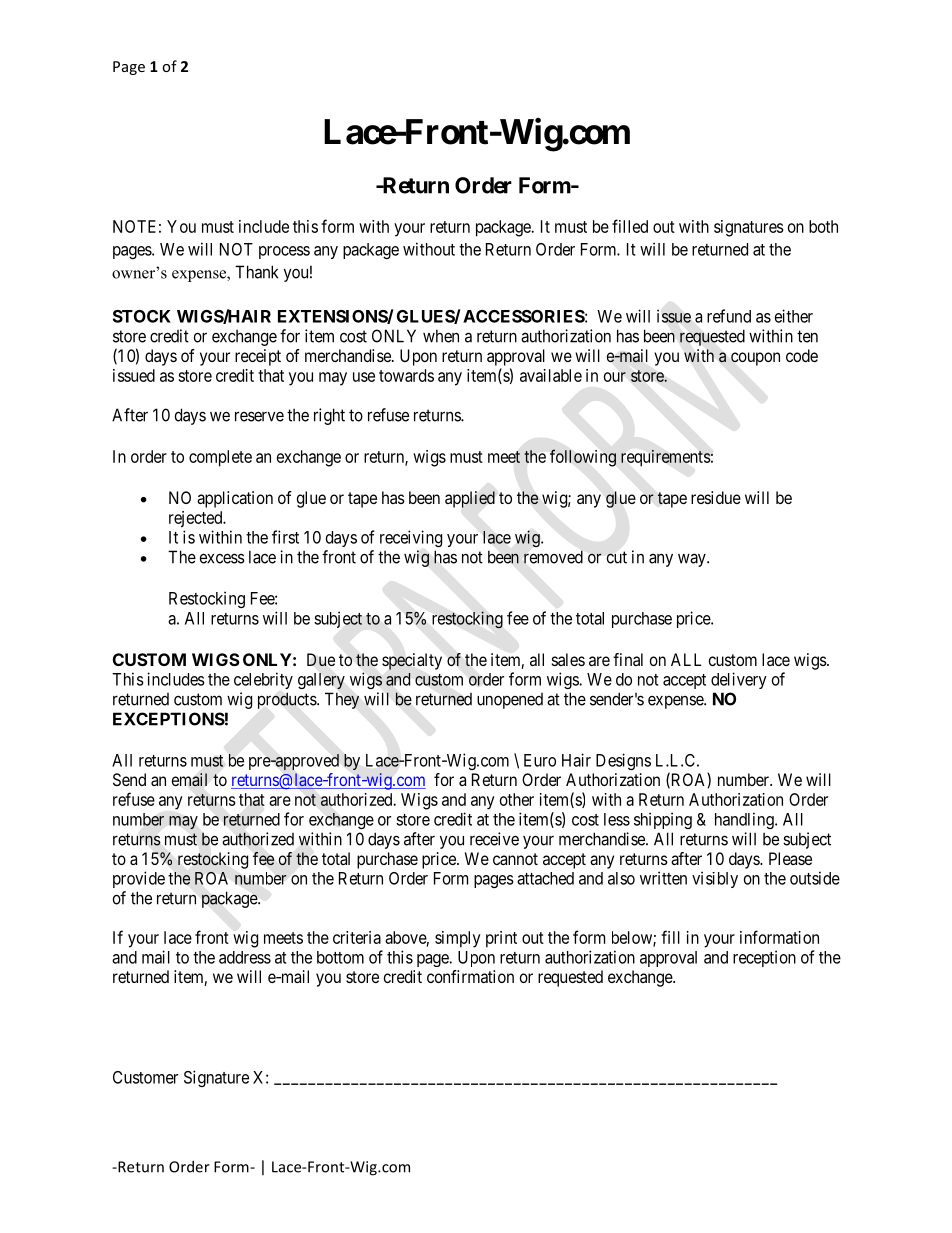 This screenshot has height=1233, width=952. What do you see at coordinates (245, 957) in the screenshot?
I see `address` at bounding box center [245, 957].
